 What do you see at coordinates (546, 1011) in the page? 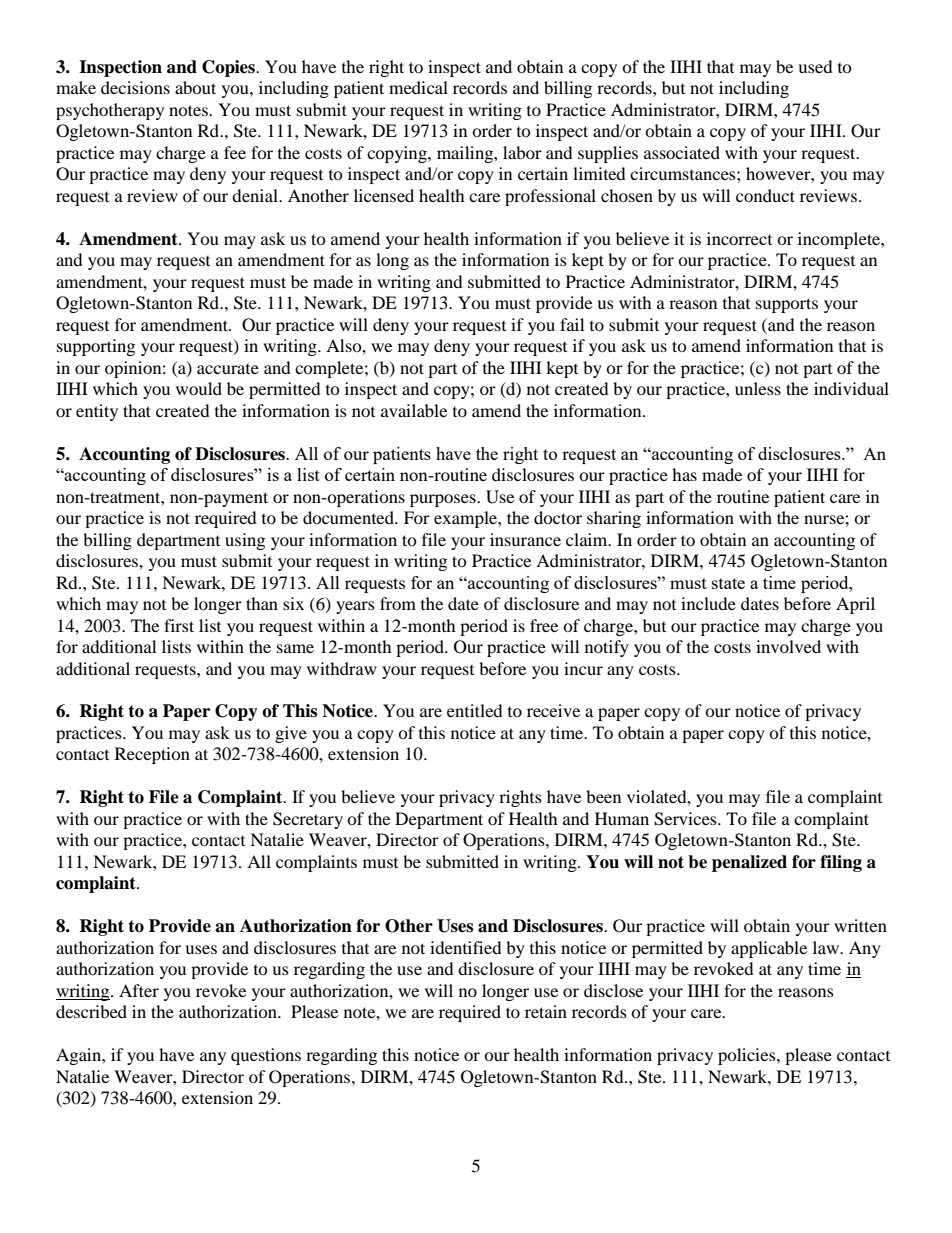
I see `retain` at bounding box center [546, 1011].
